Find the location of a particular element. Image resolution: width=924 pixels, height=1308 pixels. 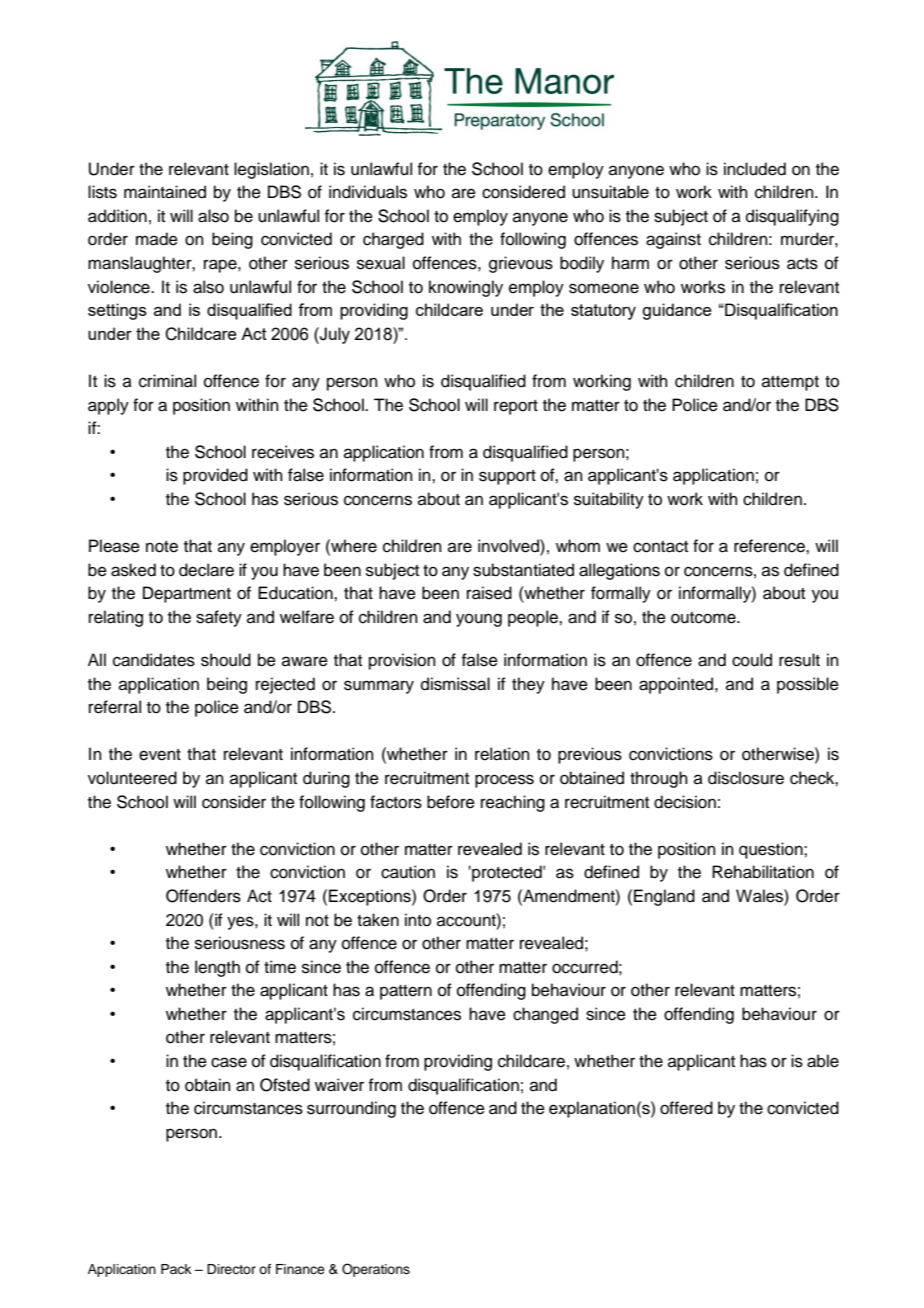

appointed is located at coordinates (677, 685).
